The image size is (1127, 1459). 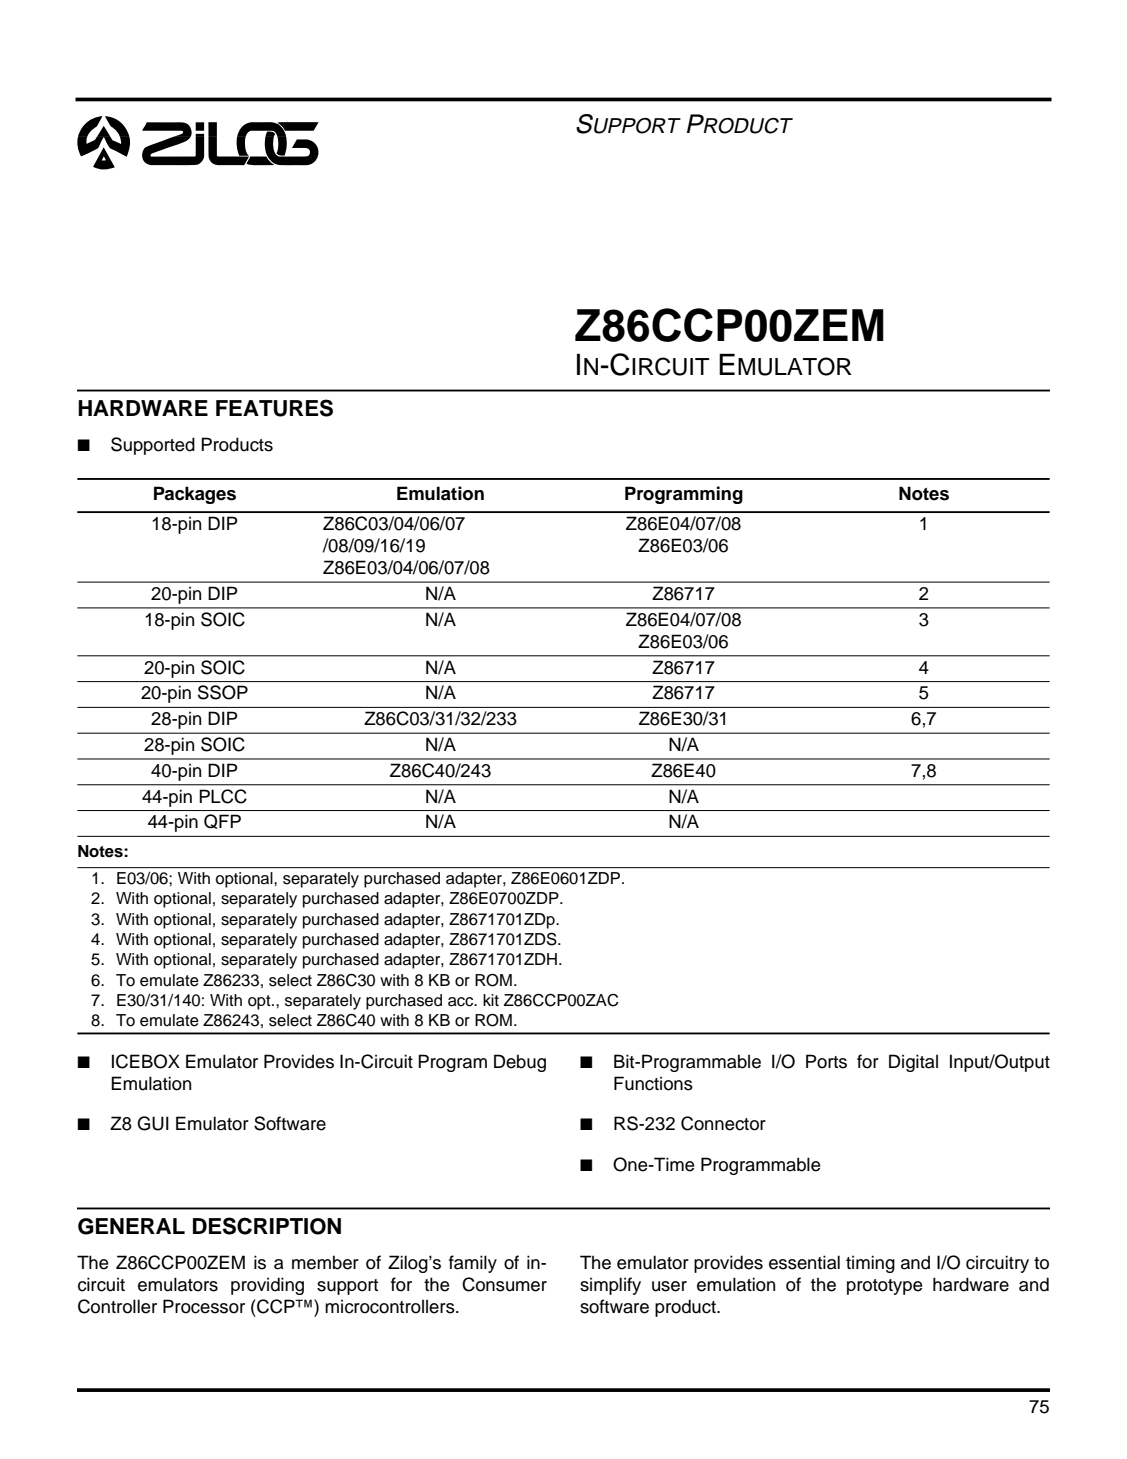 I want to click on Ports, so click(x=826, y=1061).
